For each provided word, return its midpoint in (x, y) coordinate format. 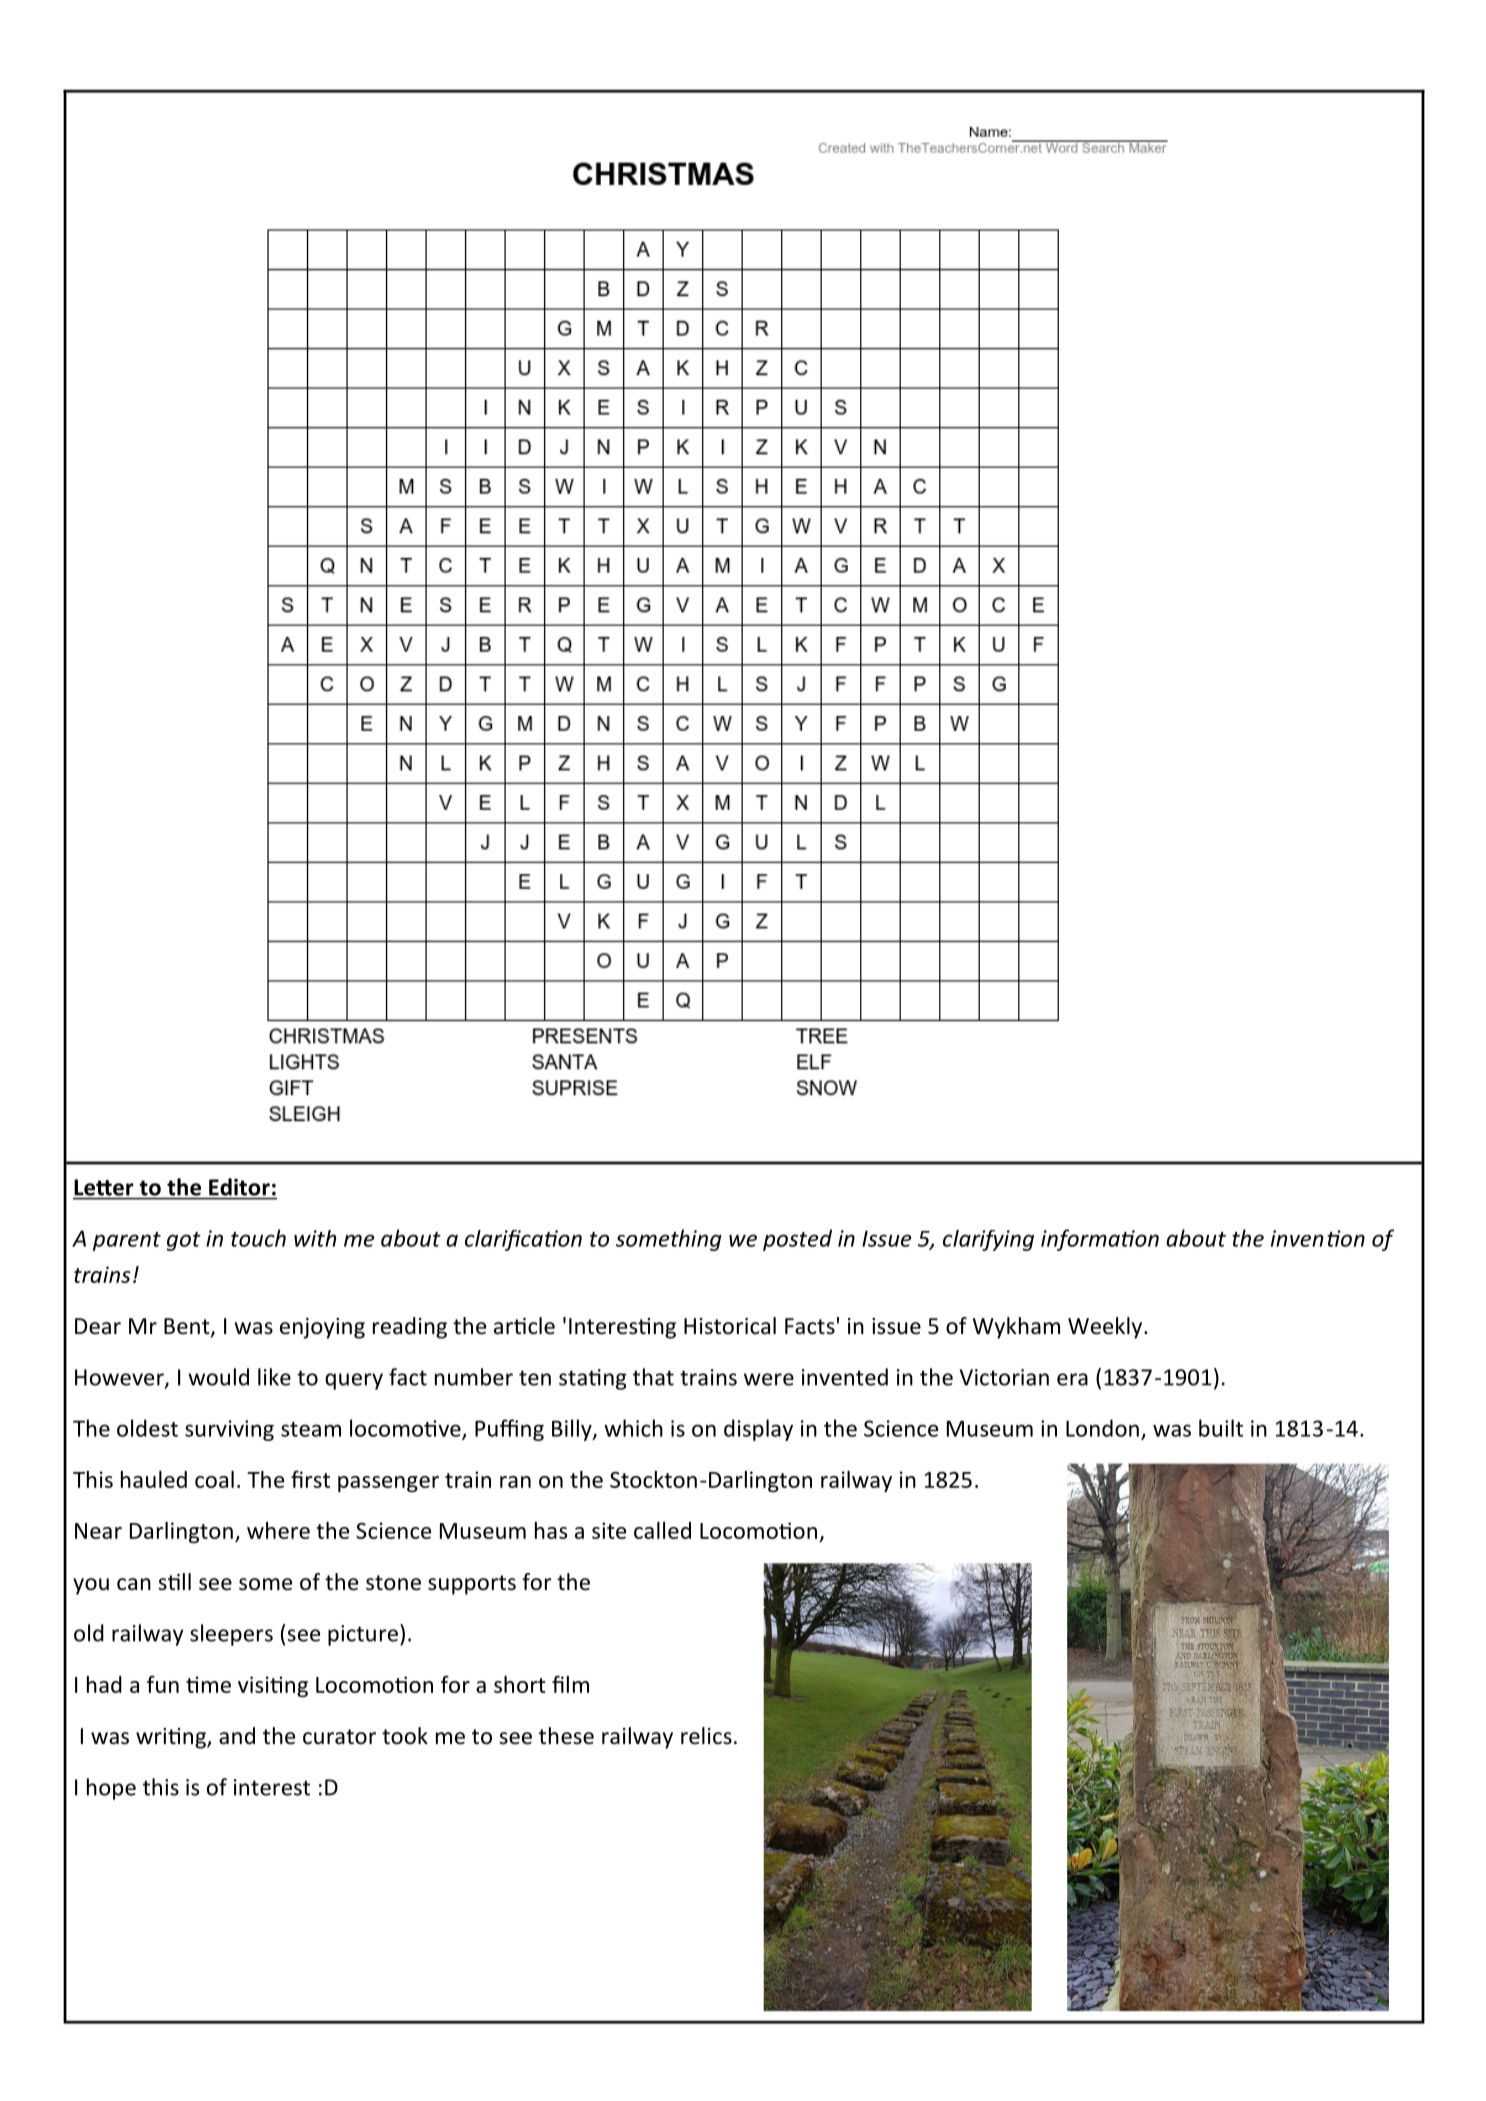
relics (706, 1736)
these (566, 1736)
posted (797, 1240)
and (237, 1736)
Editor (239, 1187)
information (1100, 1240)
